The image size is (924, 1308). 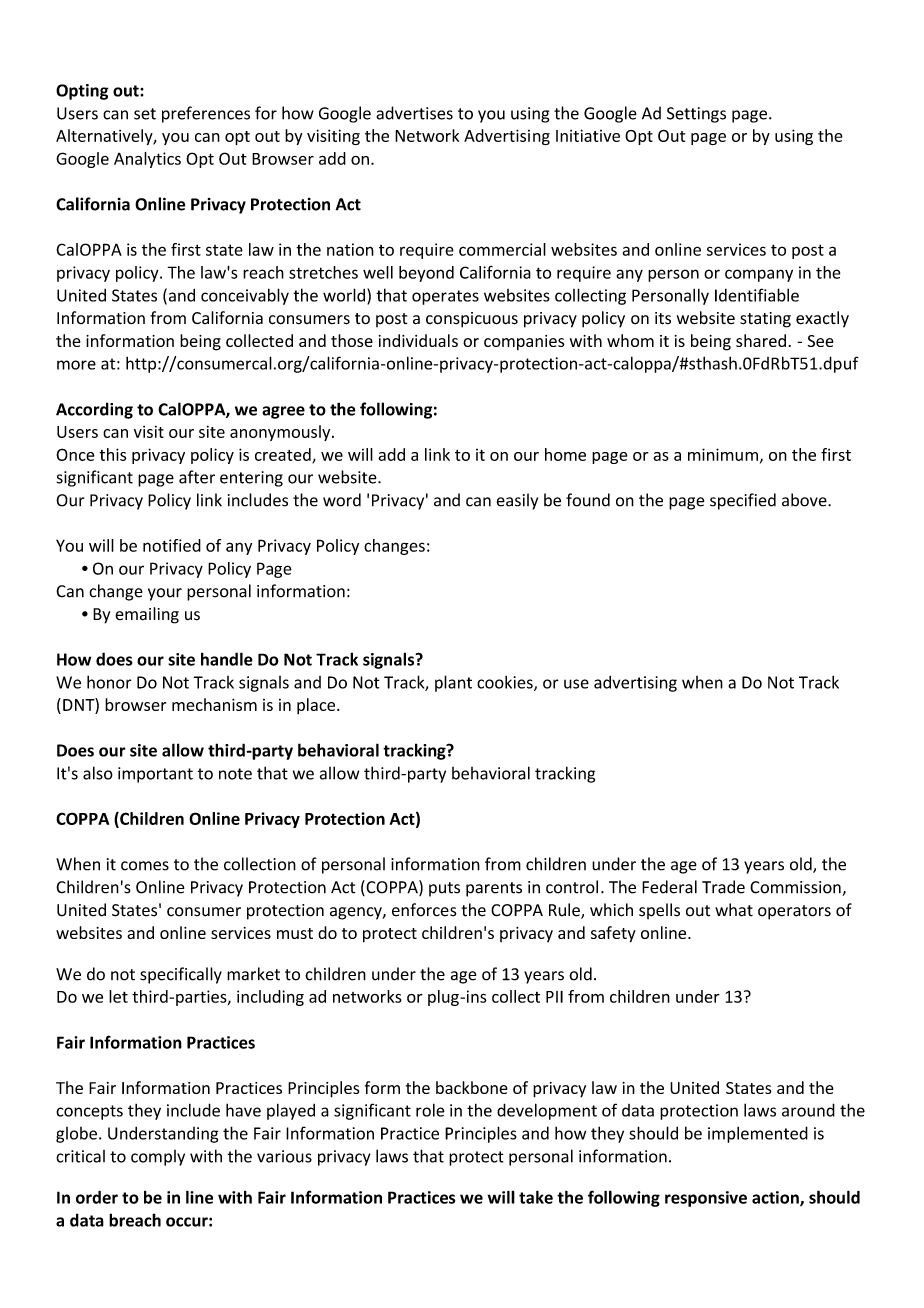 What do you see at coordinates (761, 340) in the document?
I see `shared` at bounding box center [761, 340].
